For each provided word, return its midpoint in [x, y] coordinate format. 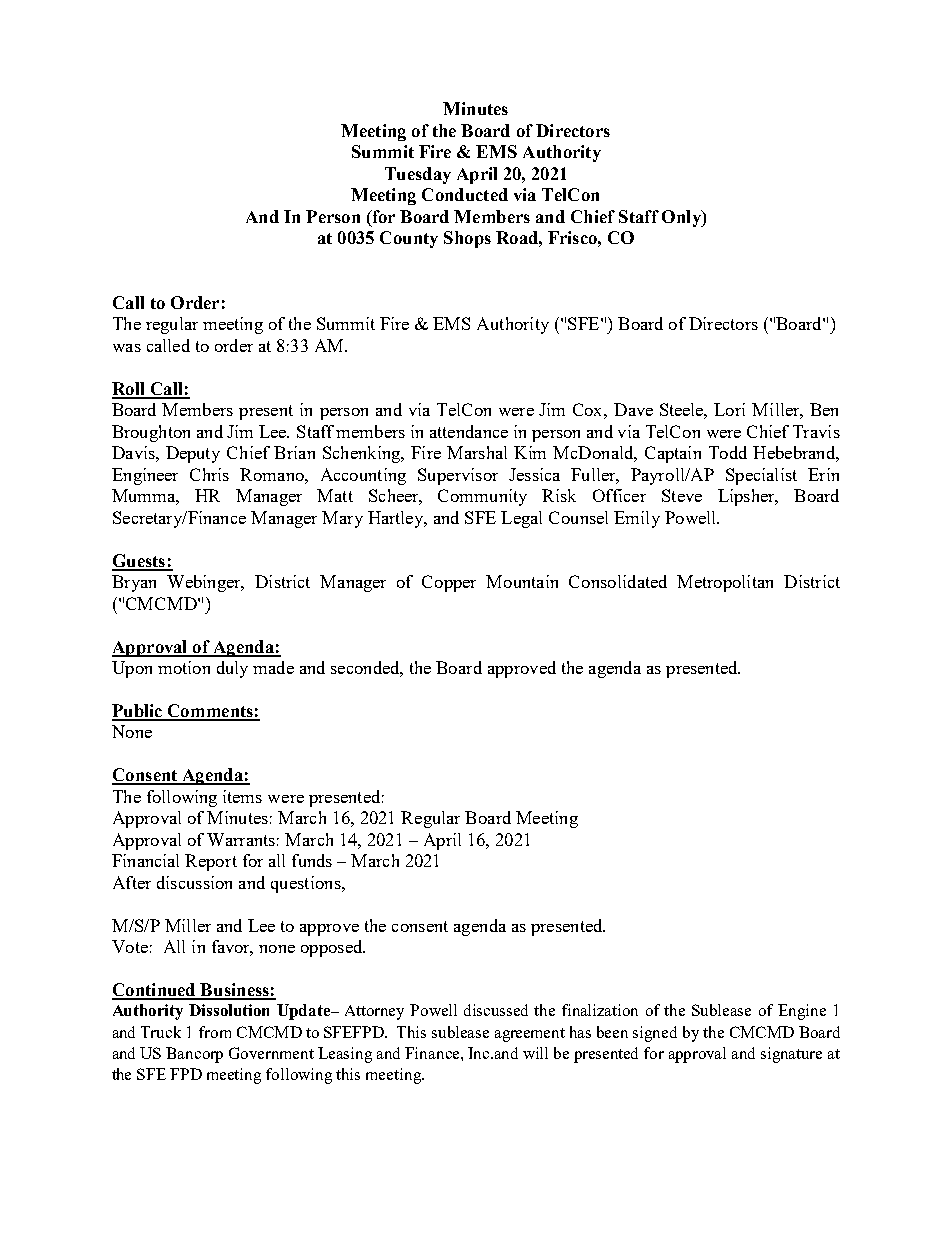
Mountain [522, 581]
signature [791, 1055]
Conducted [465, 194]
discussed [496, 1010]
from [215, 1032]
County [409, 239]
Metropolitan [725, 583]
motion [184, 667]
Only [682, 218]
